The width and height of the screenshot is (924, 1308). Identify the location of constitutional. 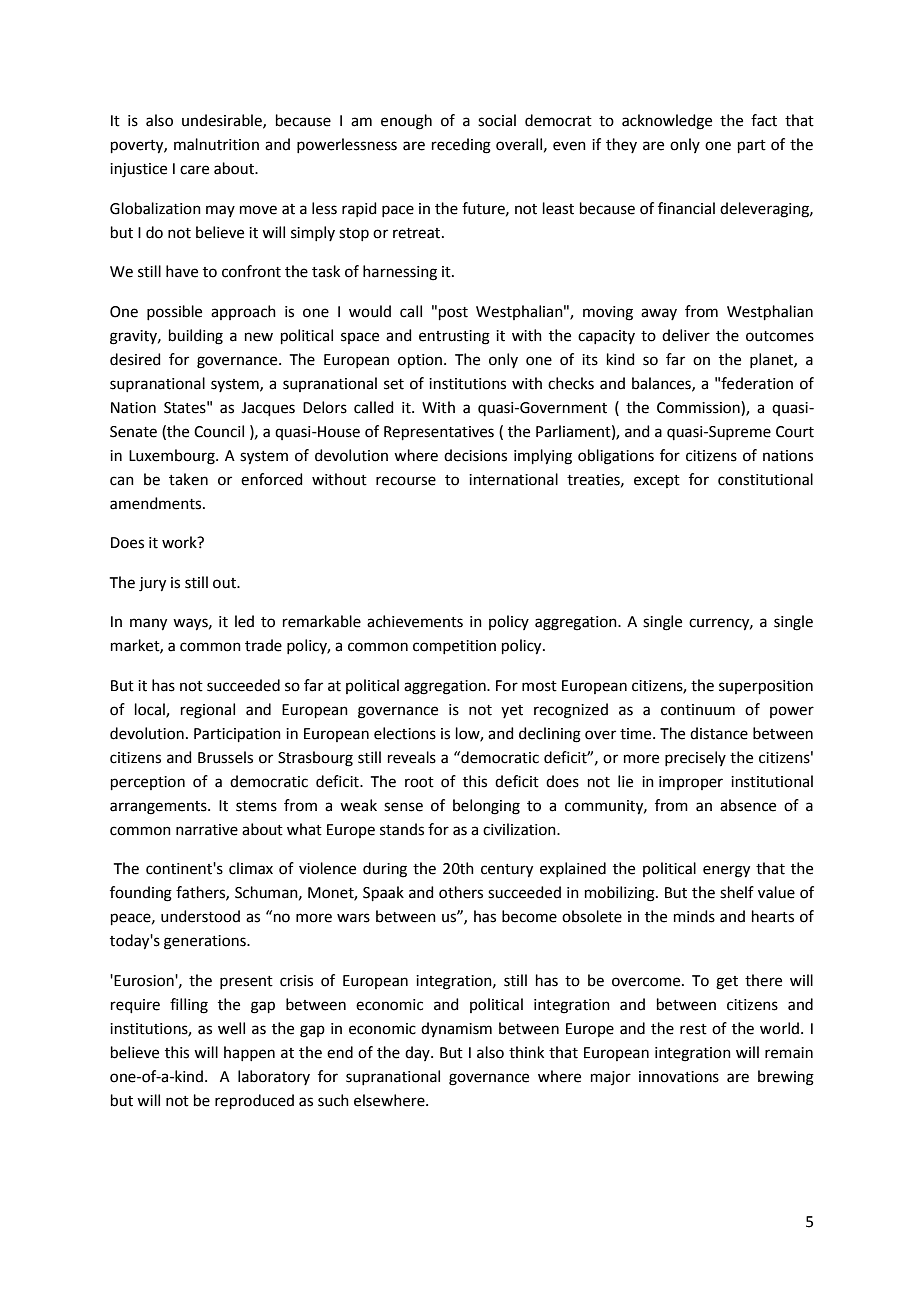
(765, 479).
